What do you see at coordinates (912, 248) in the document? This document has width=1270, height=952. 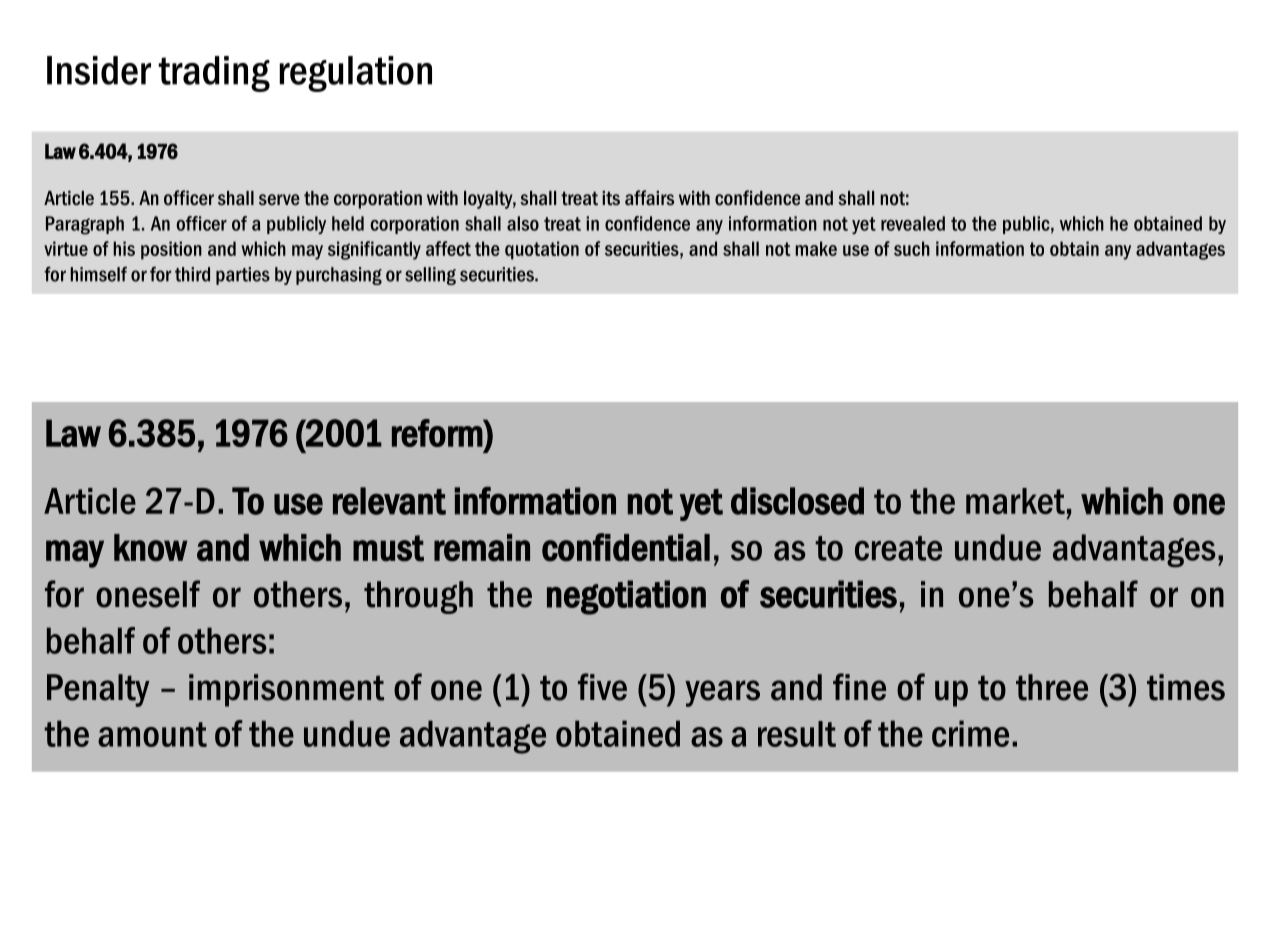 I see `such` at bounding box center [912, 248].
